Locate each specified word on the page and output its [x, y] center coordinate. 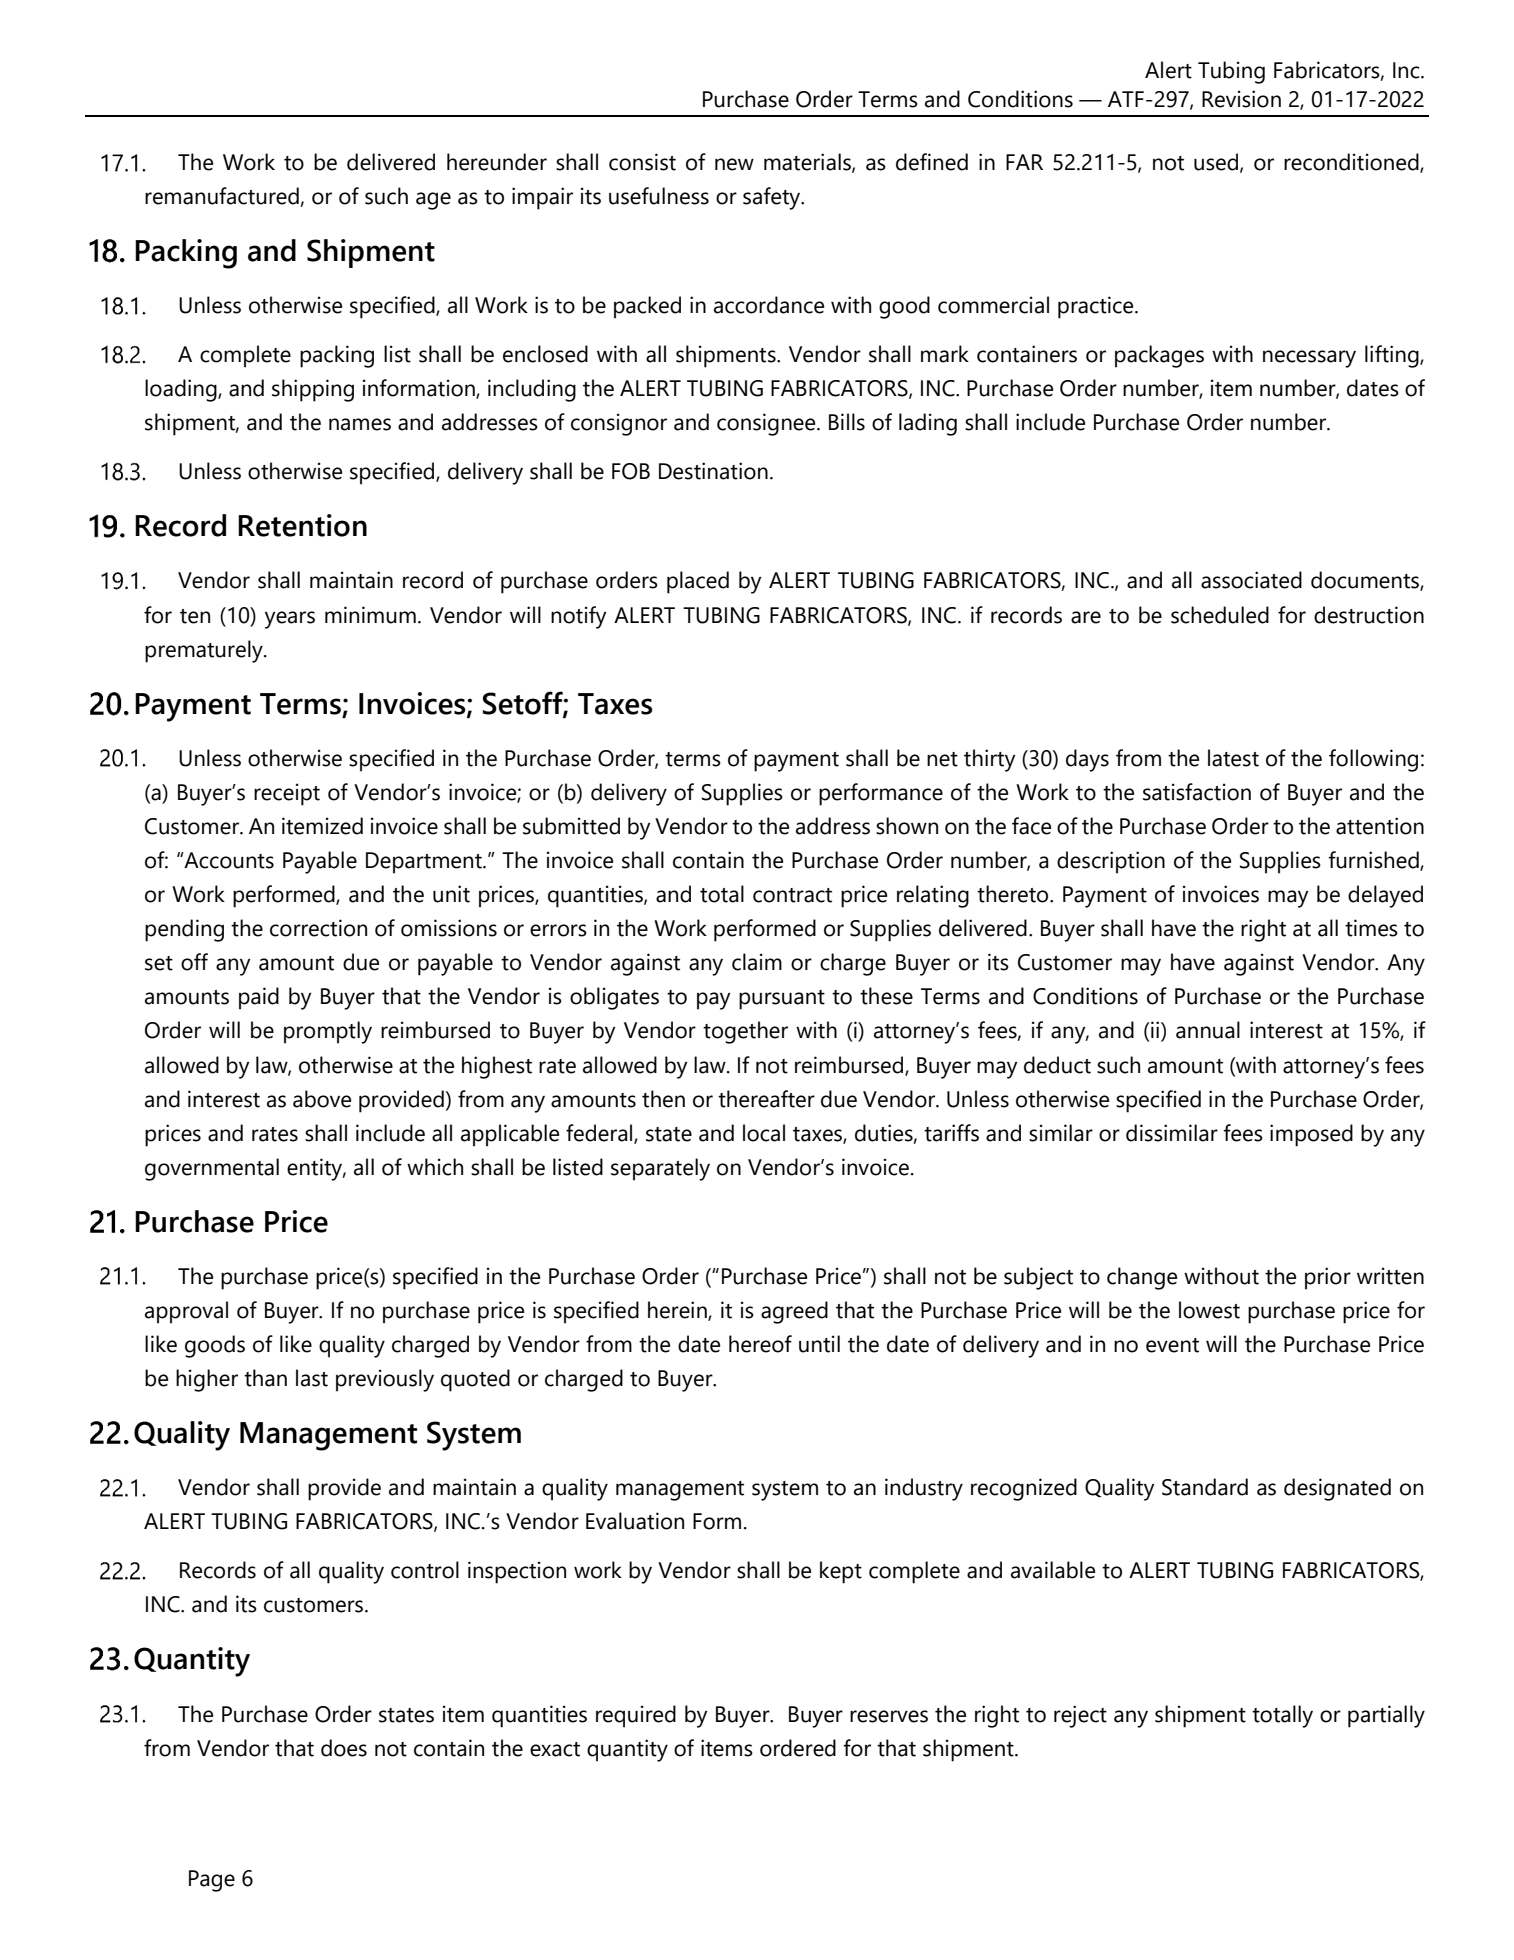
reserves [889, 1716]
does [344, 1748]
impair [542, 198]
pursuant [782, 1000]
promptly [328, 1032]
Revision [1241, 99]
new [734, 164]
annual [1208, 1030]
